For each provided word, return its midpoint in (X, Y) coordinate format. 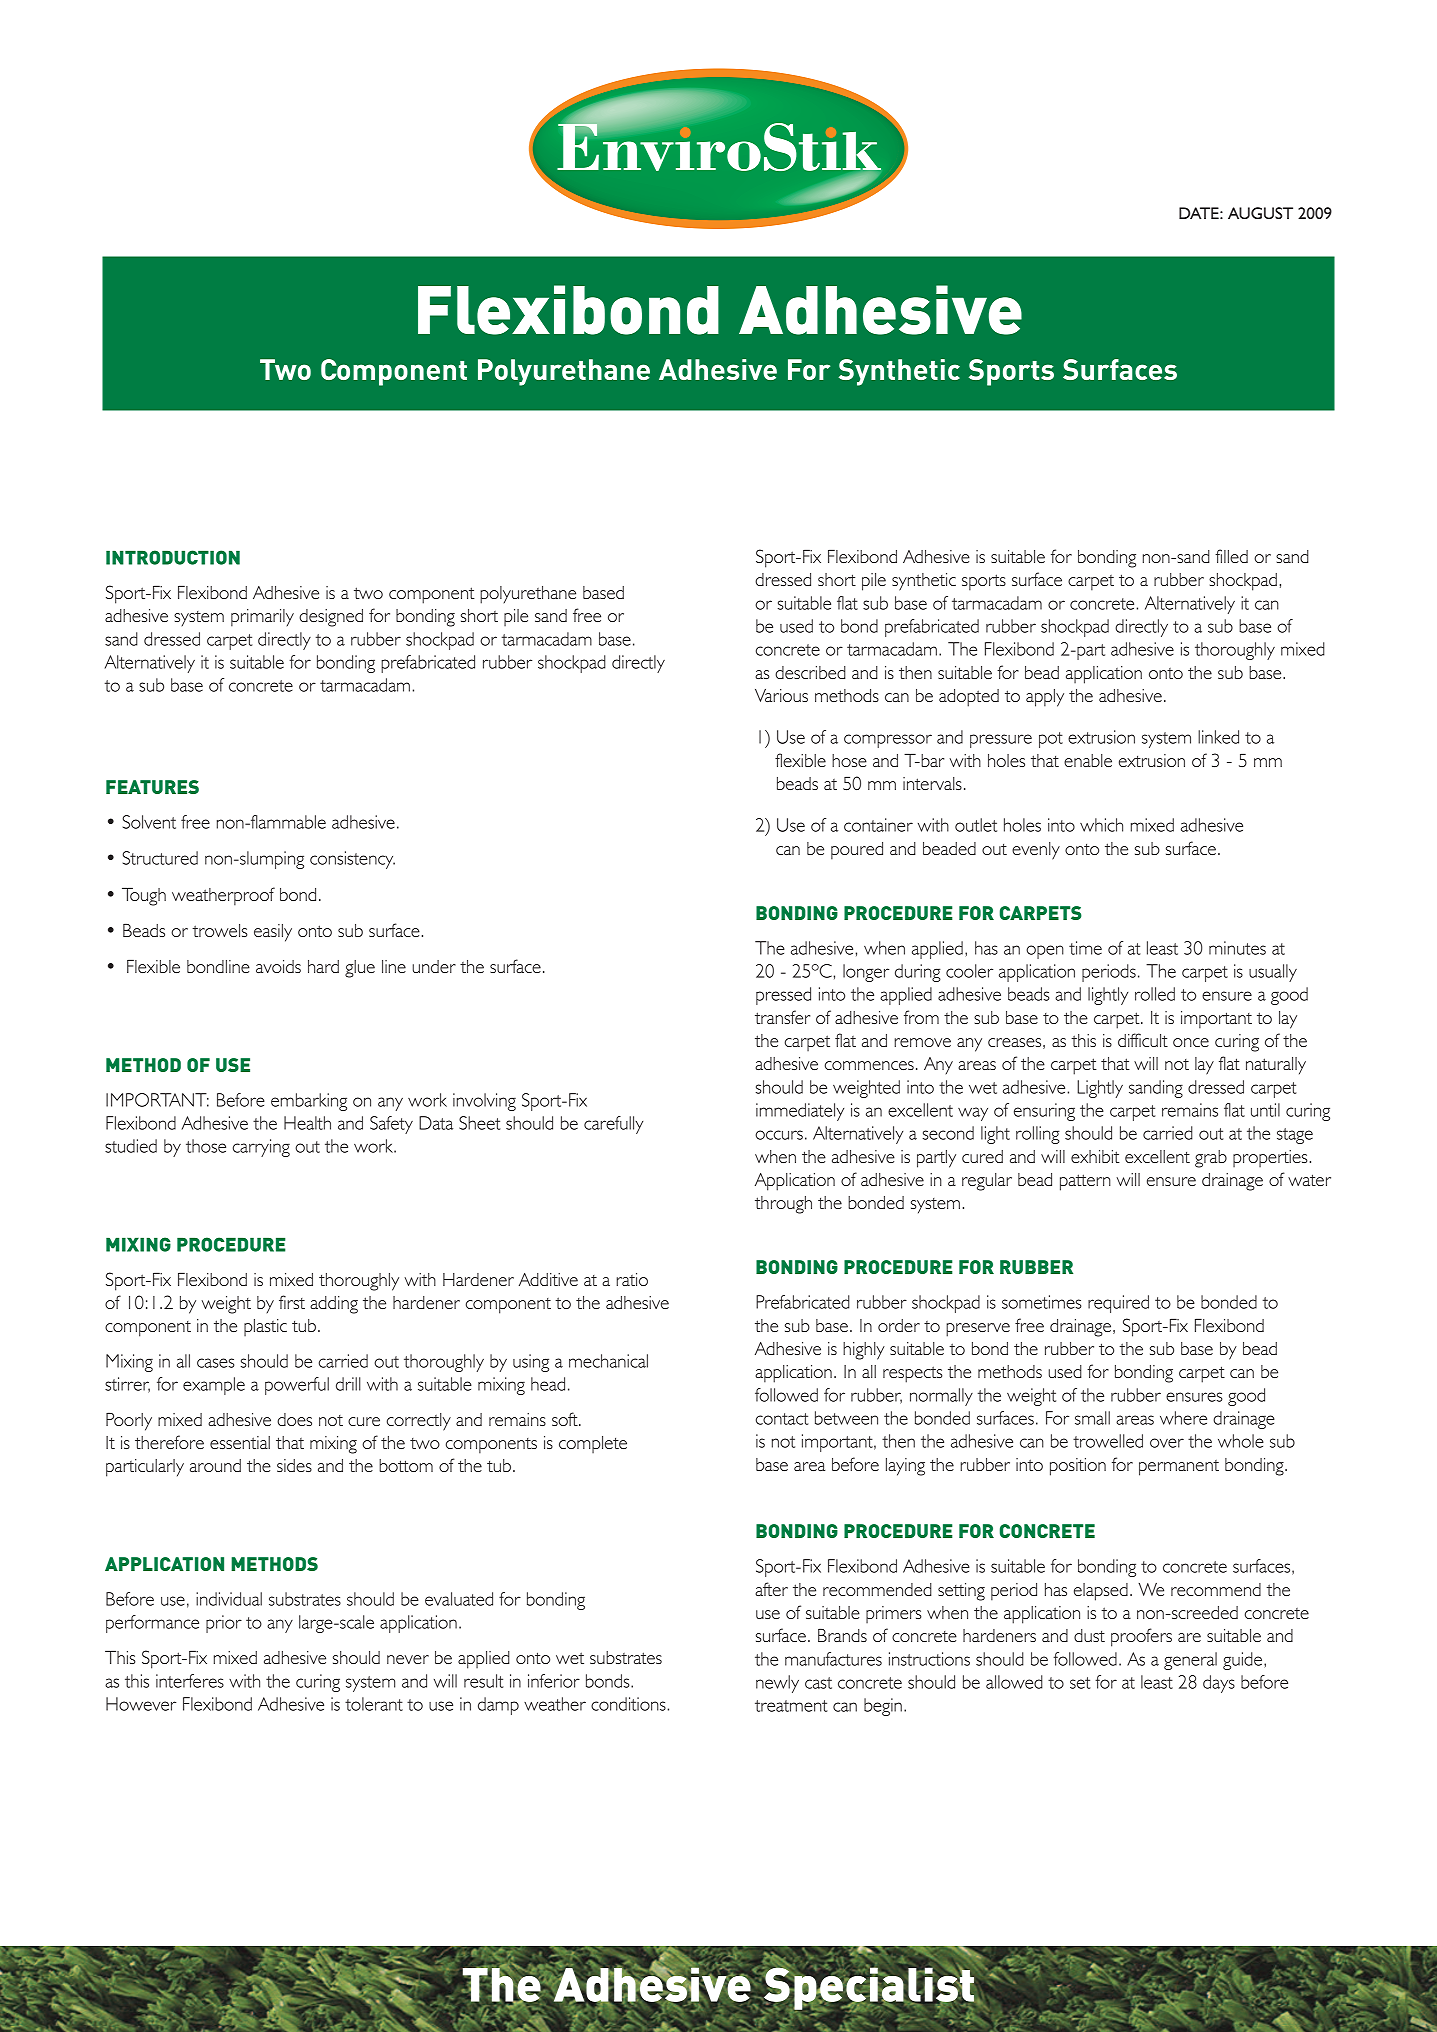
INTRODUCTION (173, 557)
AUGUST (1260, 213)
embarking (309, 1102)
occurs (779, 1135)
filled (1231, 556)
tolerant (374, 1704)
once (1191, 1042)
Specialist (869, 1988)
